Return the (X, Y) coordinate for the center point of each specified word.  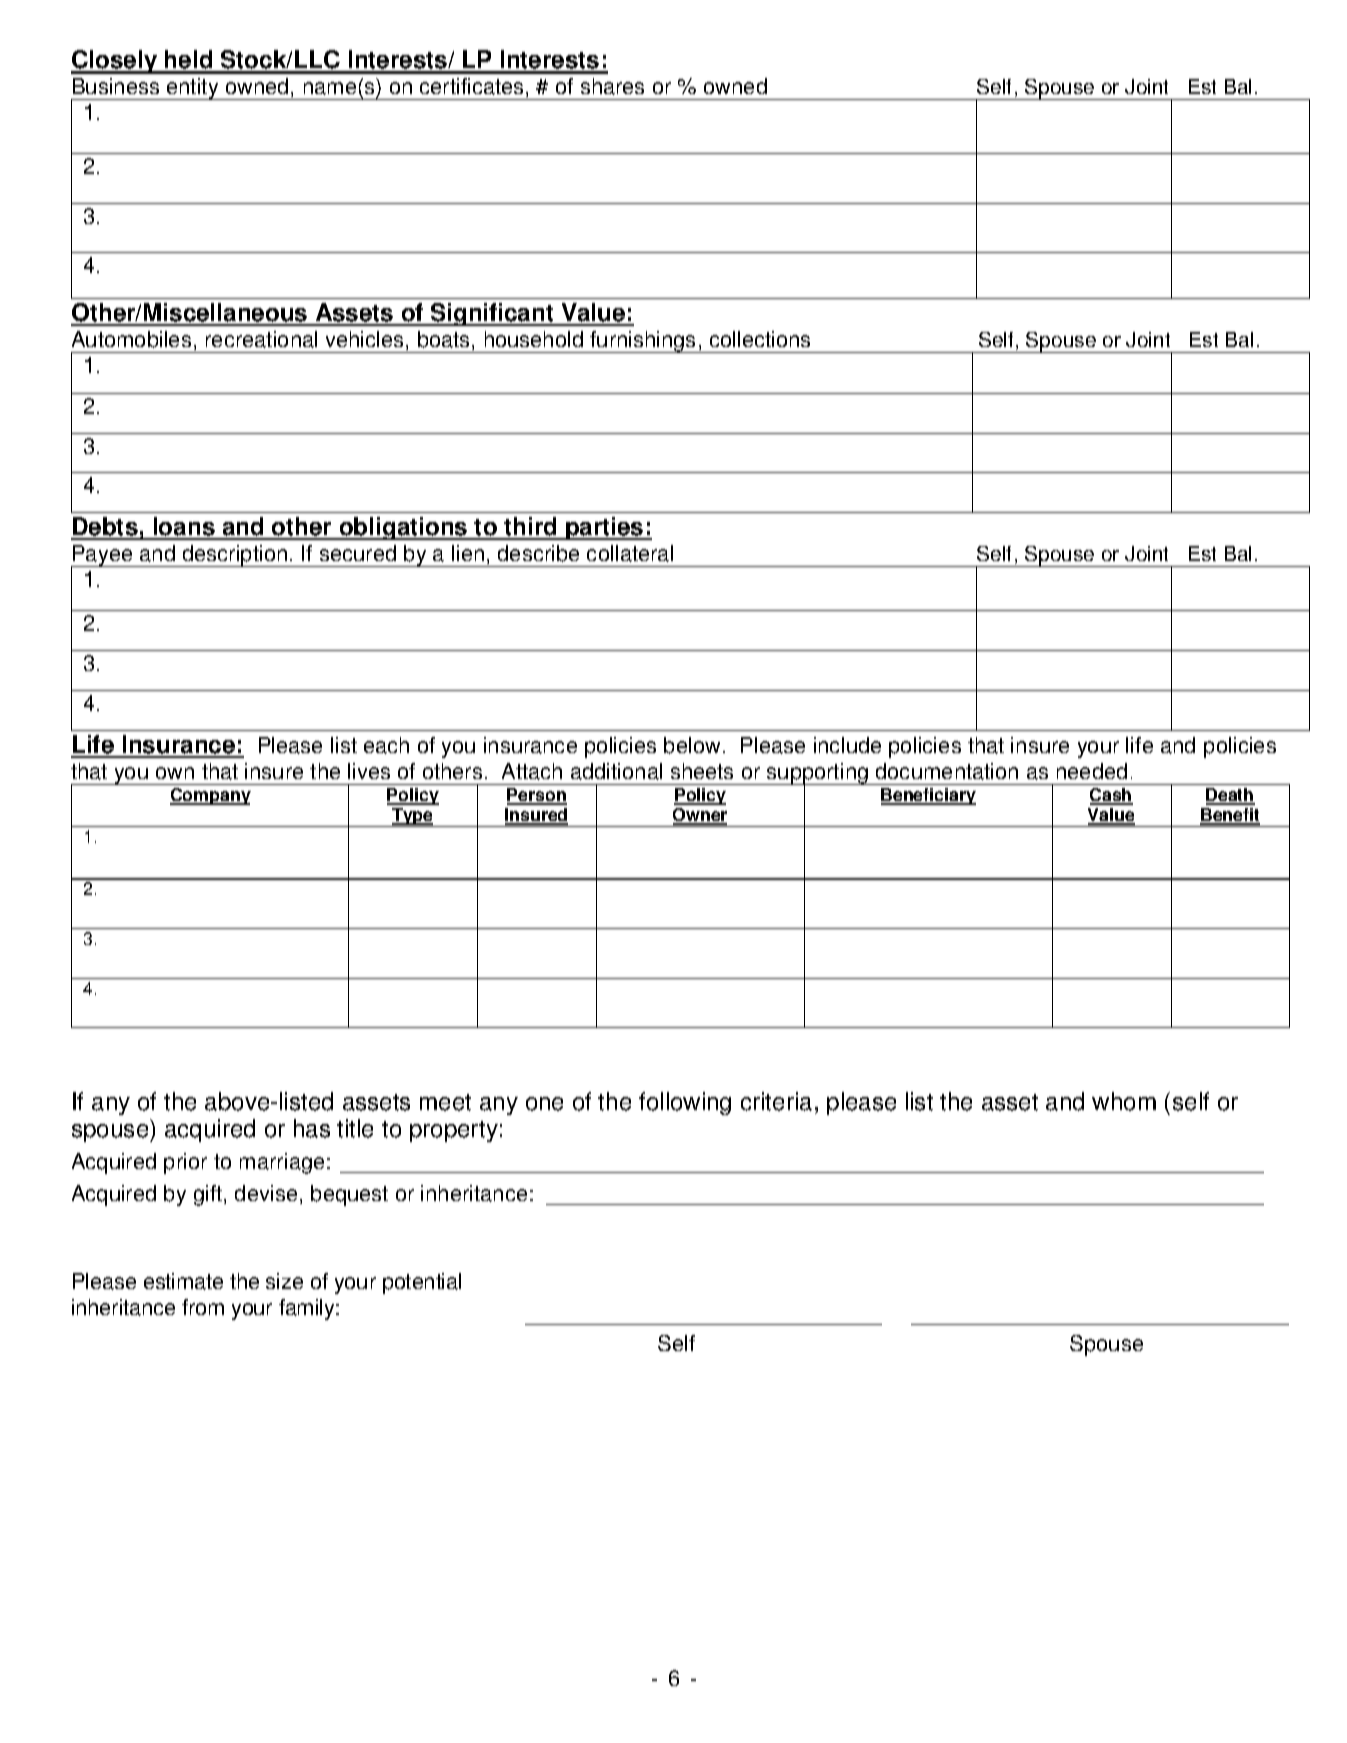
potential (422, 1283)
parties (605, 528)
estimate (183, 1281)
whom (1124, 1101)
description (235, 556)
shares (612, 86)
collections (760, 339)
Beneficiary (928, 796)
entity (193, 89)
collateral (630, 553)
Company (210, 796)
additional (616, 771)
